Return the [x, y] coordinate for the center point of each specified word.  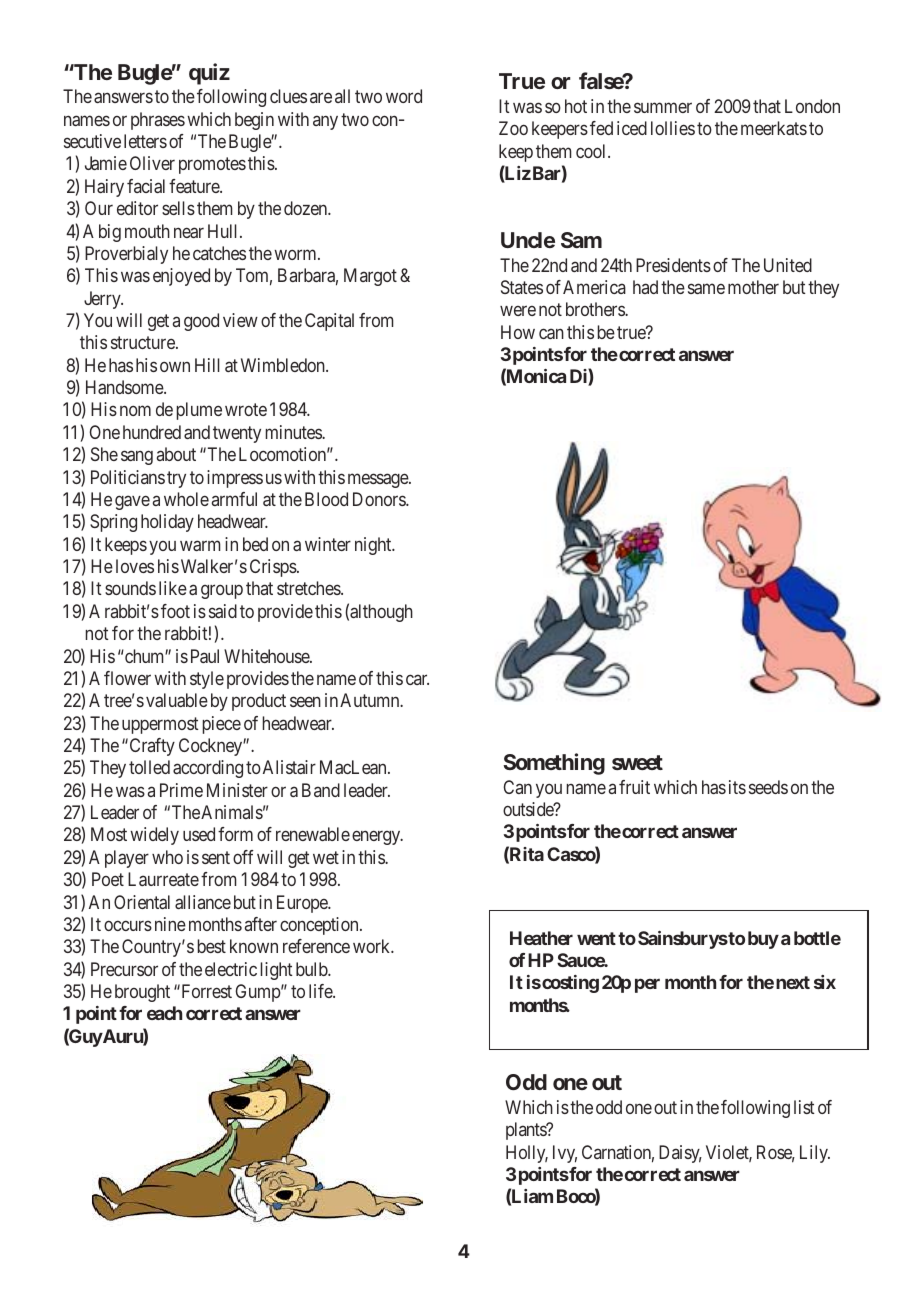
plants [527, 1131]
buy [763, 940]
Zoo [513, 128]
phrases [158, 121]
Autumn [371, 700]
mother [753, 287]
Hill [207, 365]
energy [377, 838]
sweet [637, 762]
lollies [673, 128]
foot [175, 611]
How [518, 332]
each [164, 1013]
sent [216, 857]
